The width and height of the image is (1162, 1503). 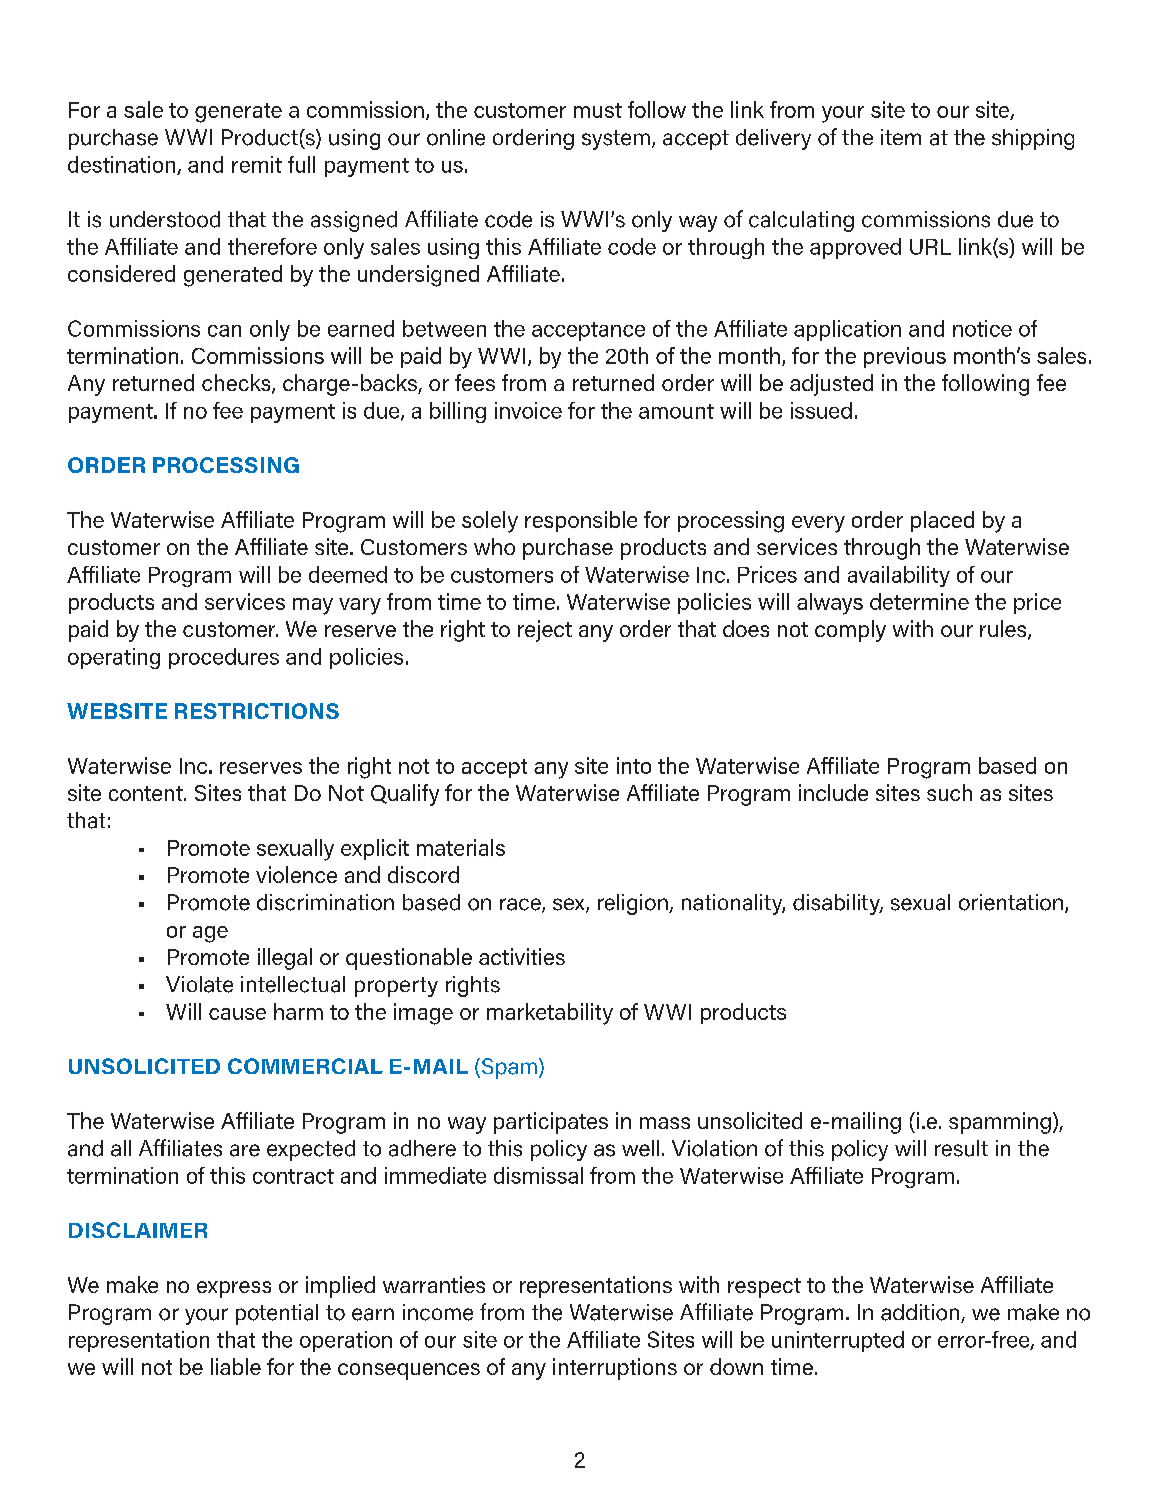 I want to click on remit, so click(x=257, y=164).
